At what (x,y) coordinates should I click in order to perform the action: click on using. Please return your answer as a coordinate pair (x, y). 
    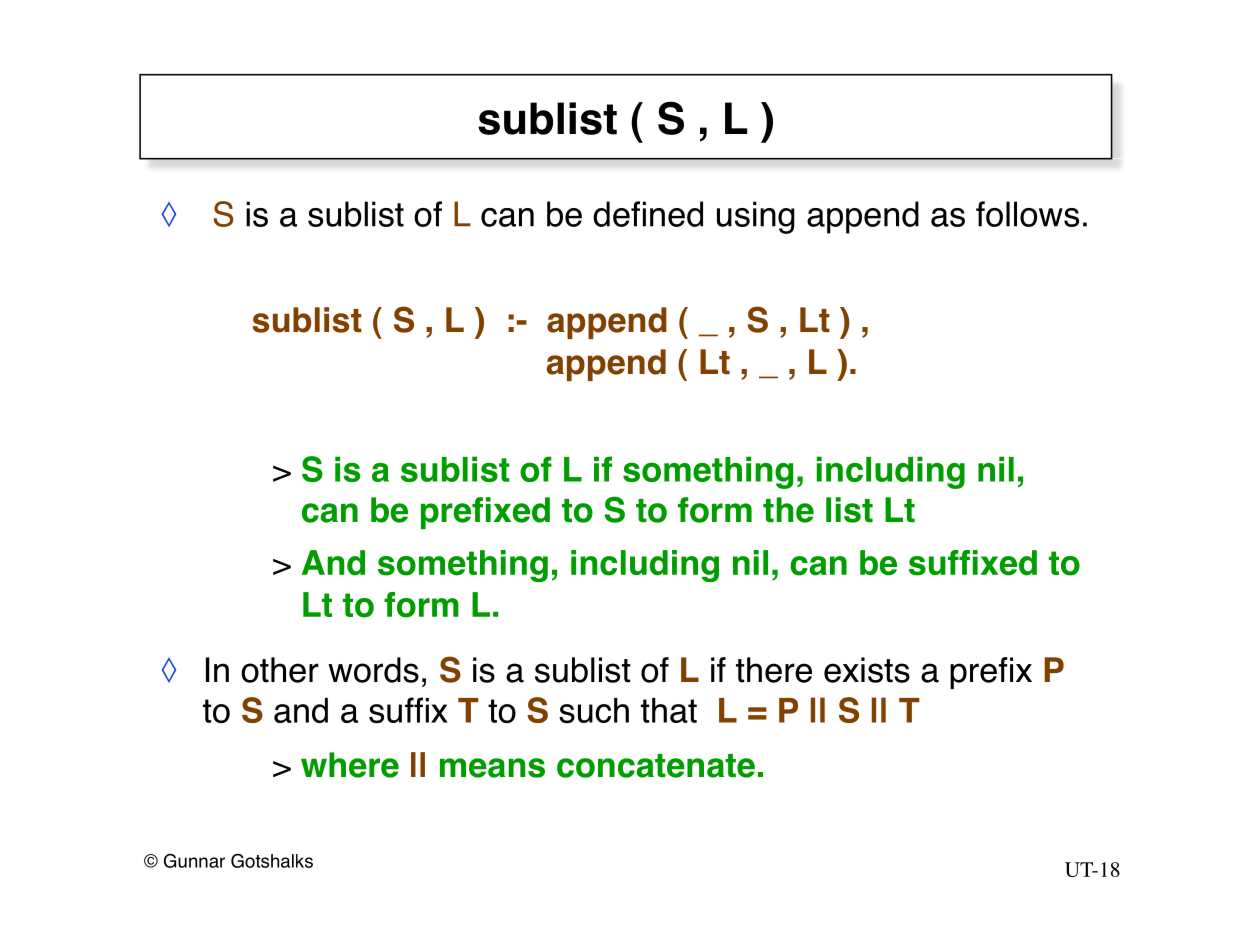
    Looking at the image, I should click on (756, 217).
